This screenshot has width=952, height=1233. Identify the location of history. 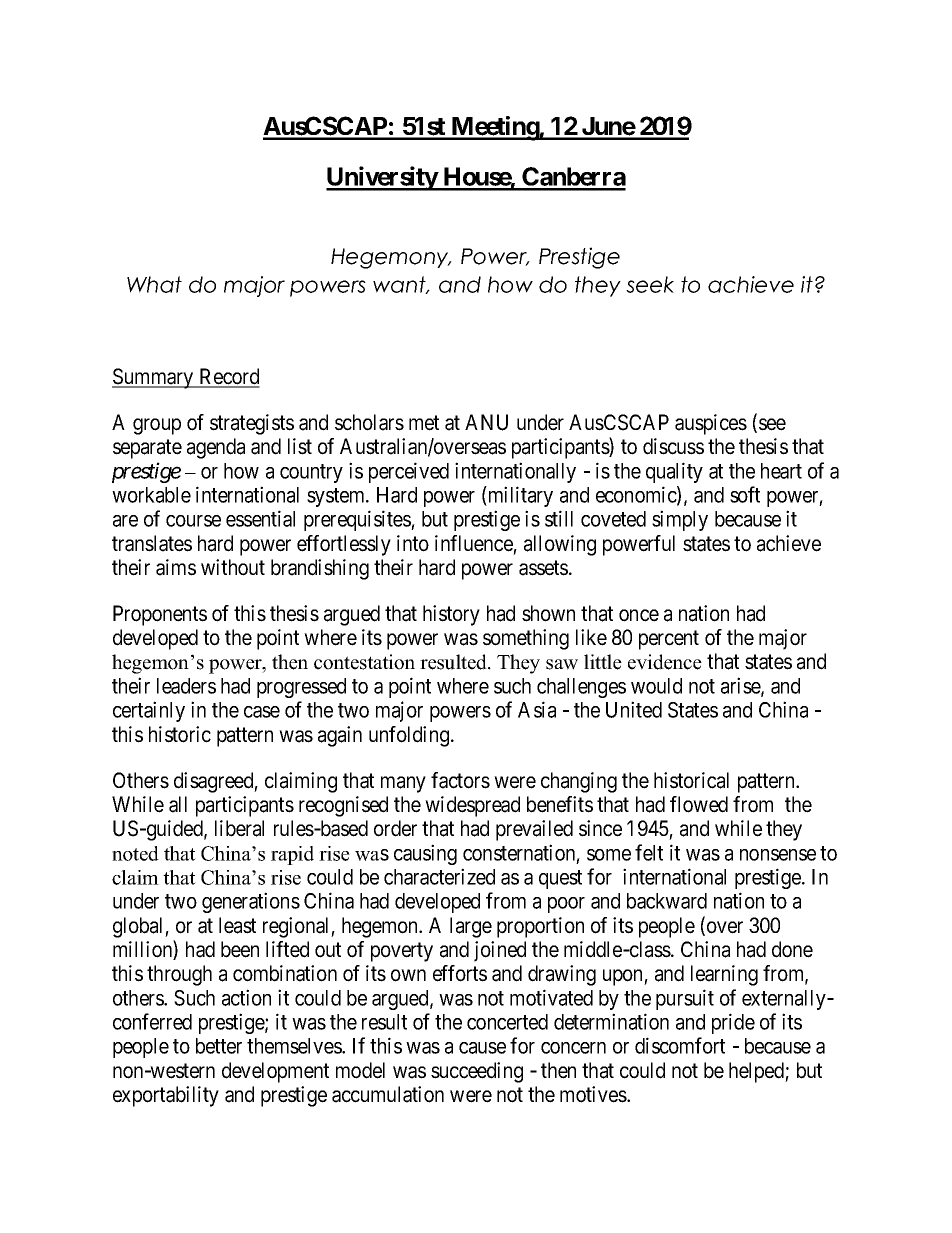
(451, 615).
